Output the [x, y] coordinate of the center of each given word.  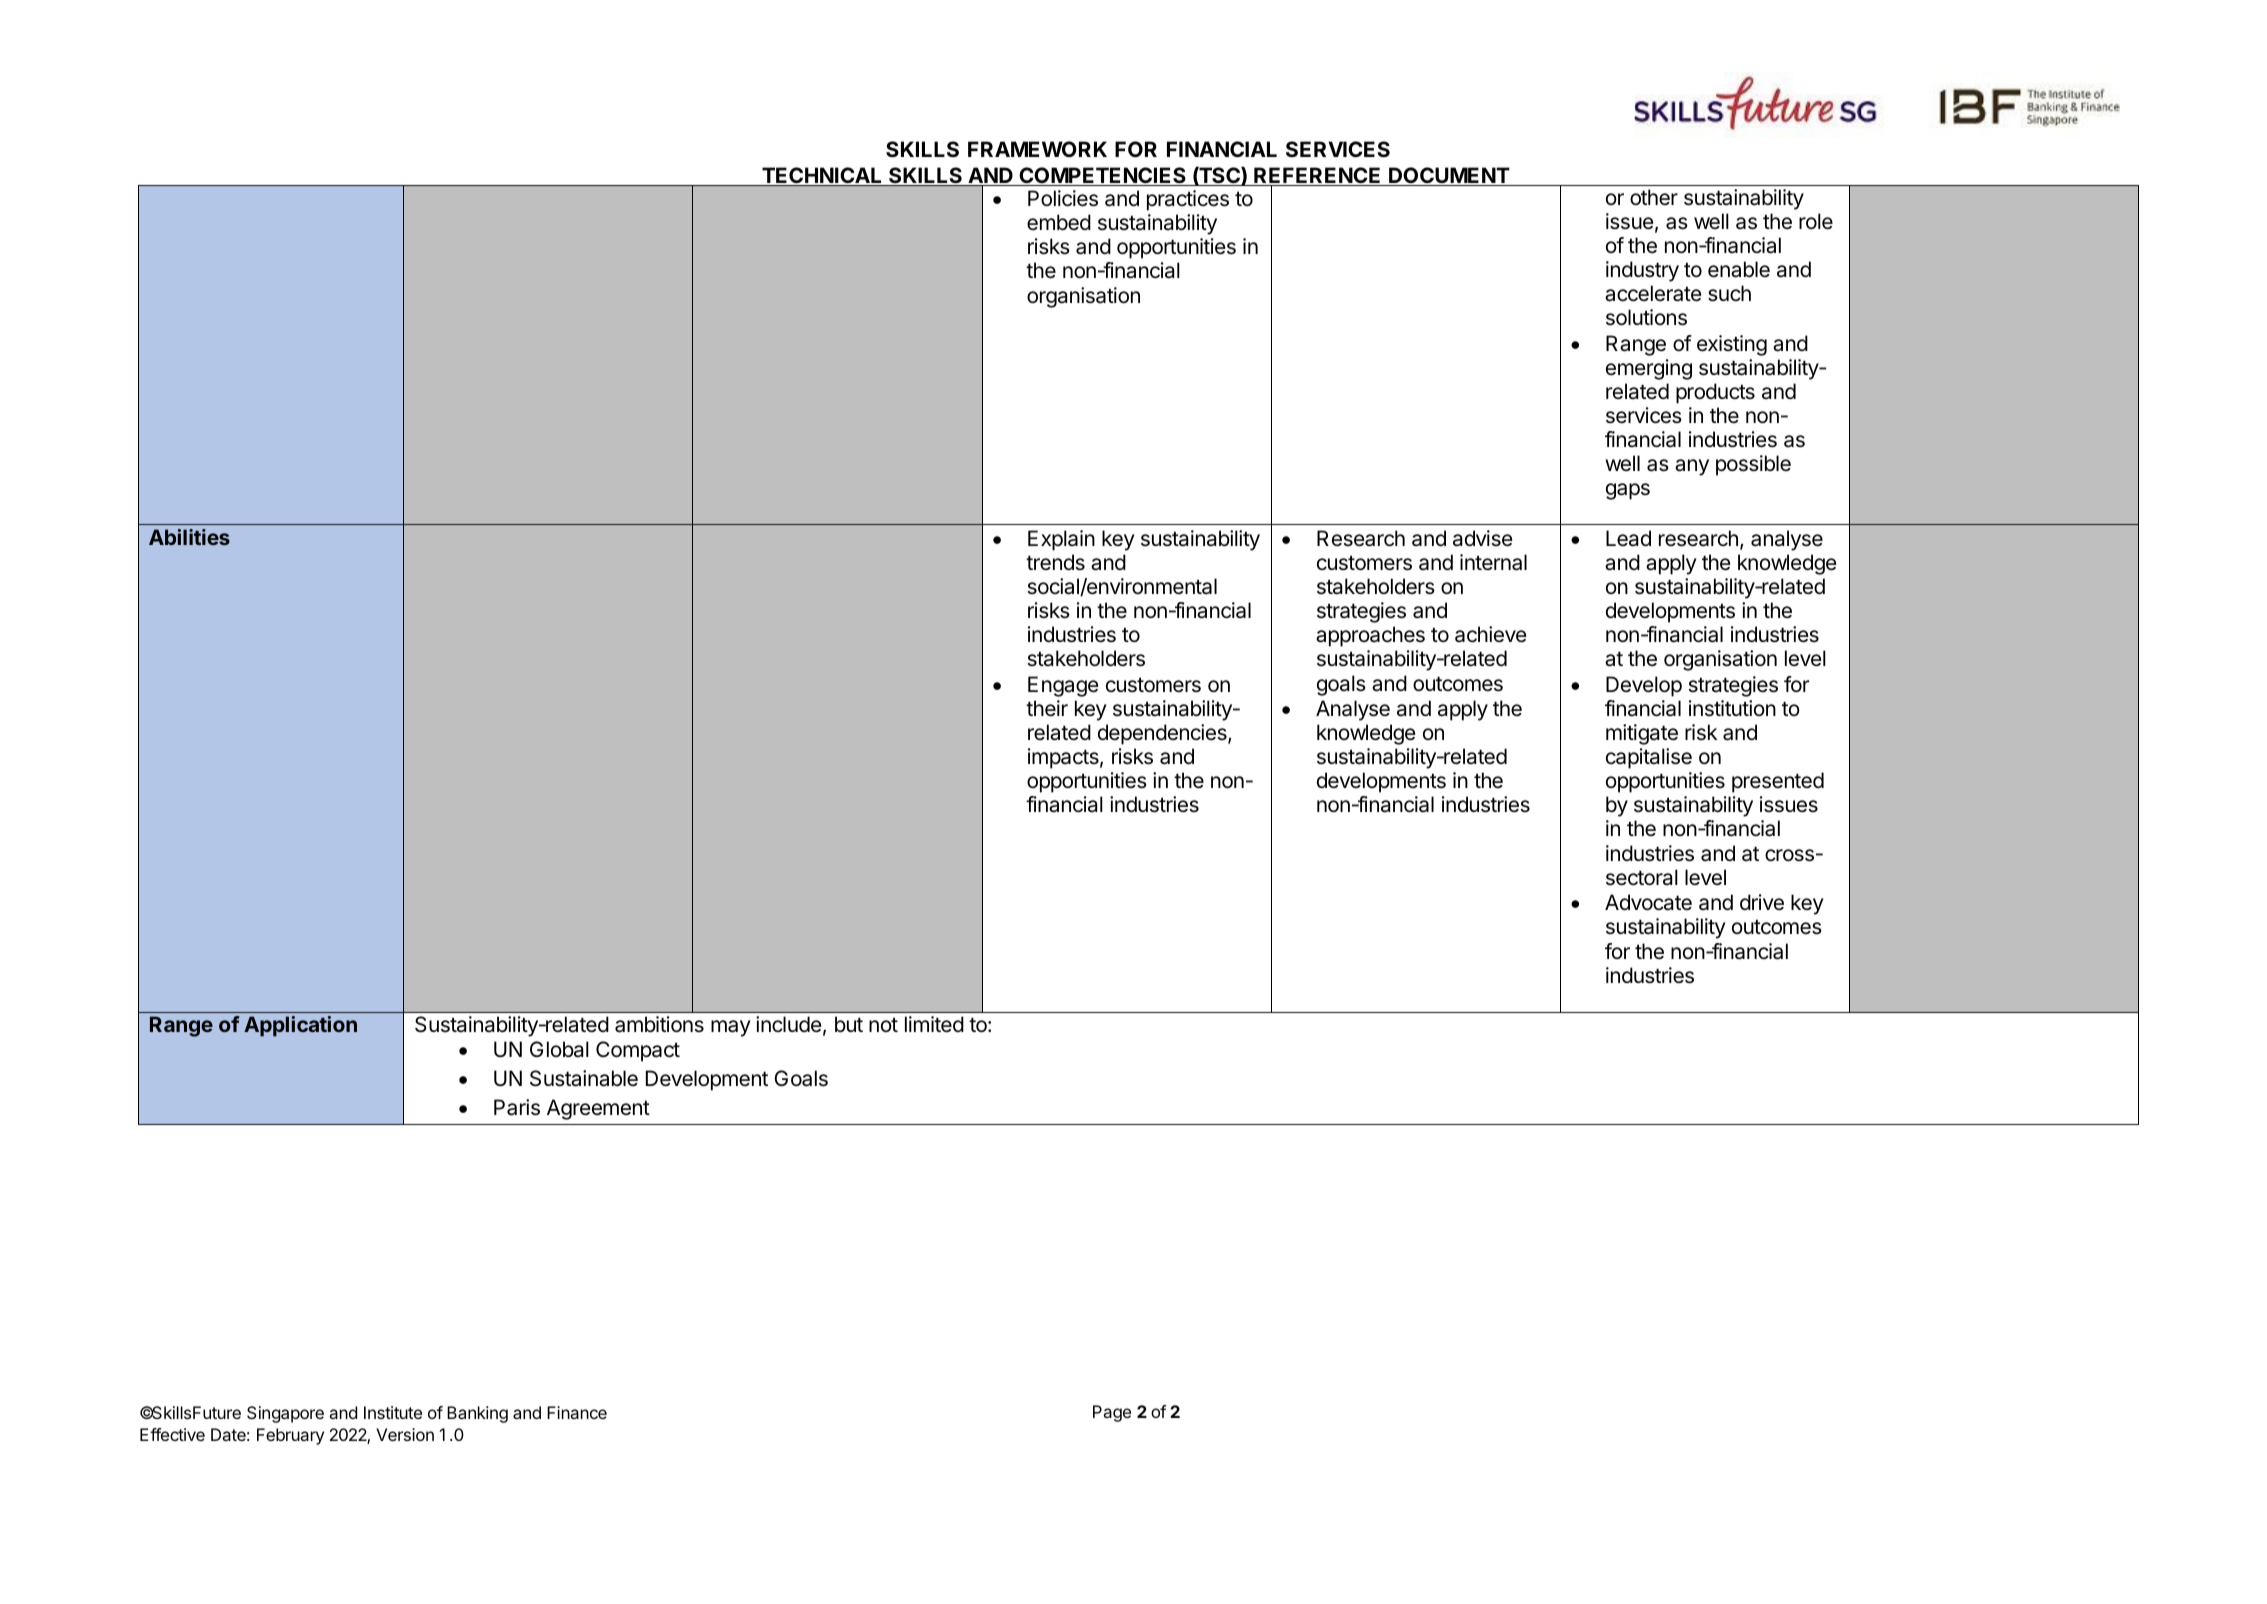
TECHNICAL [822, 176]
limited [934, 1024]
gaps [1628, 491]
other [1654, 197]
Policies [1063, 198]
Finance [577, 1412]
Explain [1061, 540]
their [1047, 708]
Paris [517, 1107]
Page [1112, 1413]
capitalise [1649, 758]
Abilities [189, 537]
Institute [393, 1412]
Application [300, 1026]
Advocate [1648, 902]
